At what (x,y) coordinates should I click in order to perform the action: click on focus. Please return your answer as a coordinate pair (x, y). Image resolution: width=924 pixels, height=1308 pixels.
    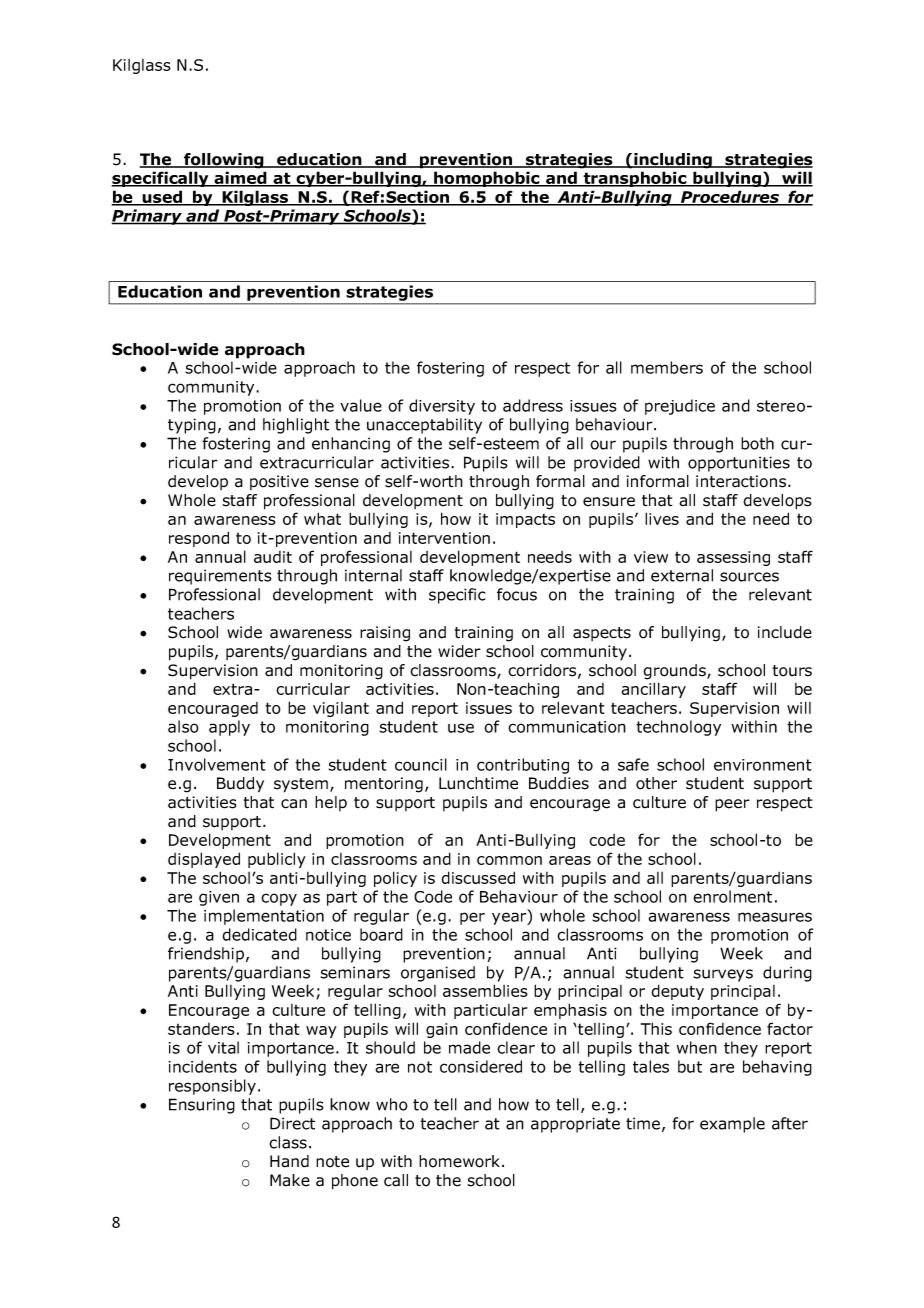
    Looking at the image, I should click on (517, 594).
